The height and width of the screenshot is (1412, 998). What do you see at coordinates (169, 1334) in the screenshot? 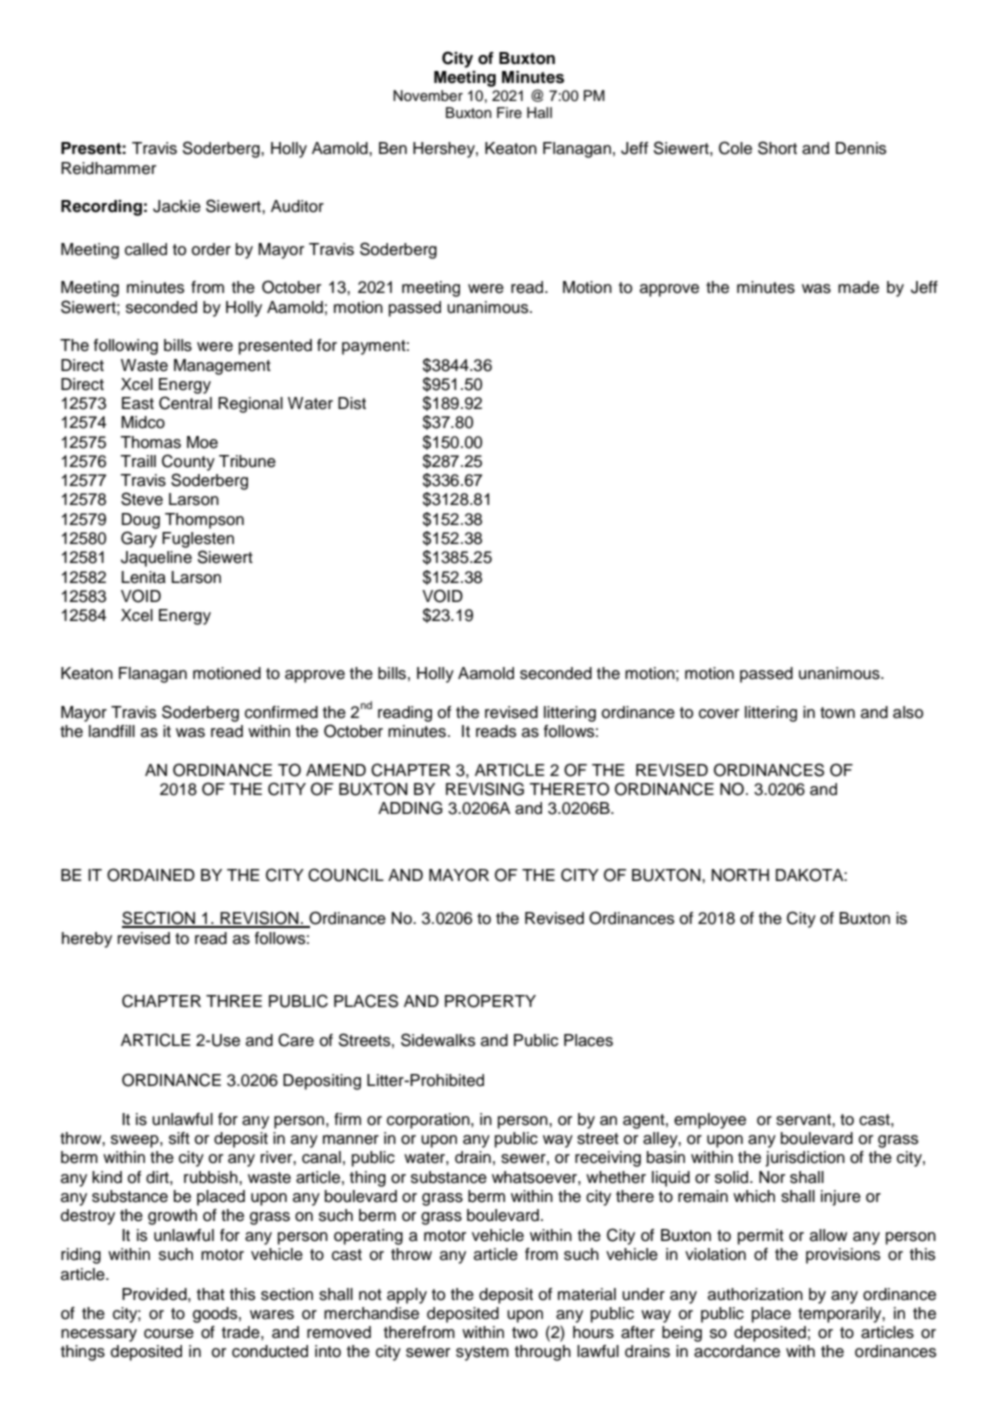
I see `course` at bounding box center [169, 1334].
